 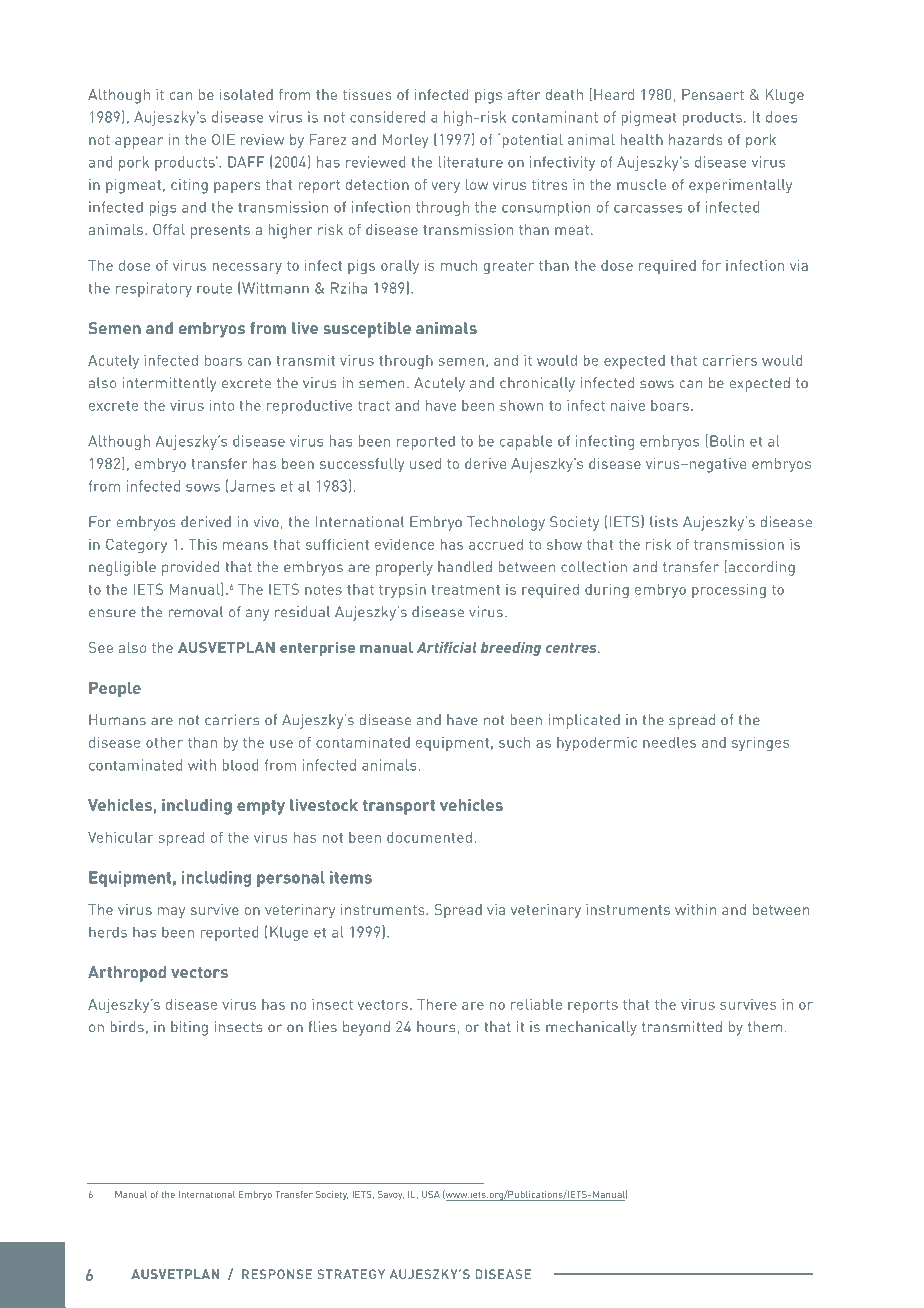 What do you see at coordinates (446, 647) in the document?
I see `Artificial` at bounding box center [446, 647].
